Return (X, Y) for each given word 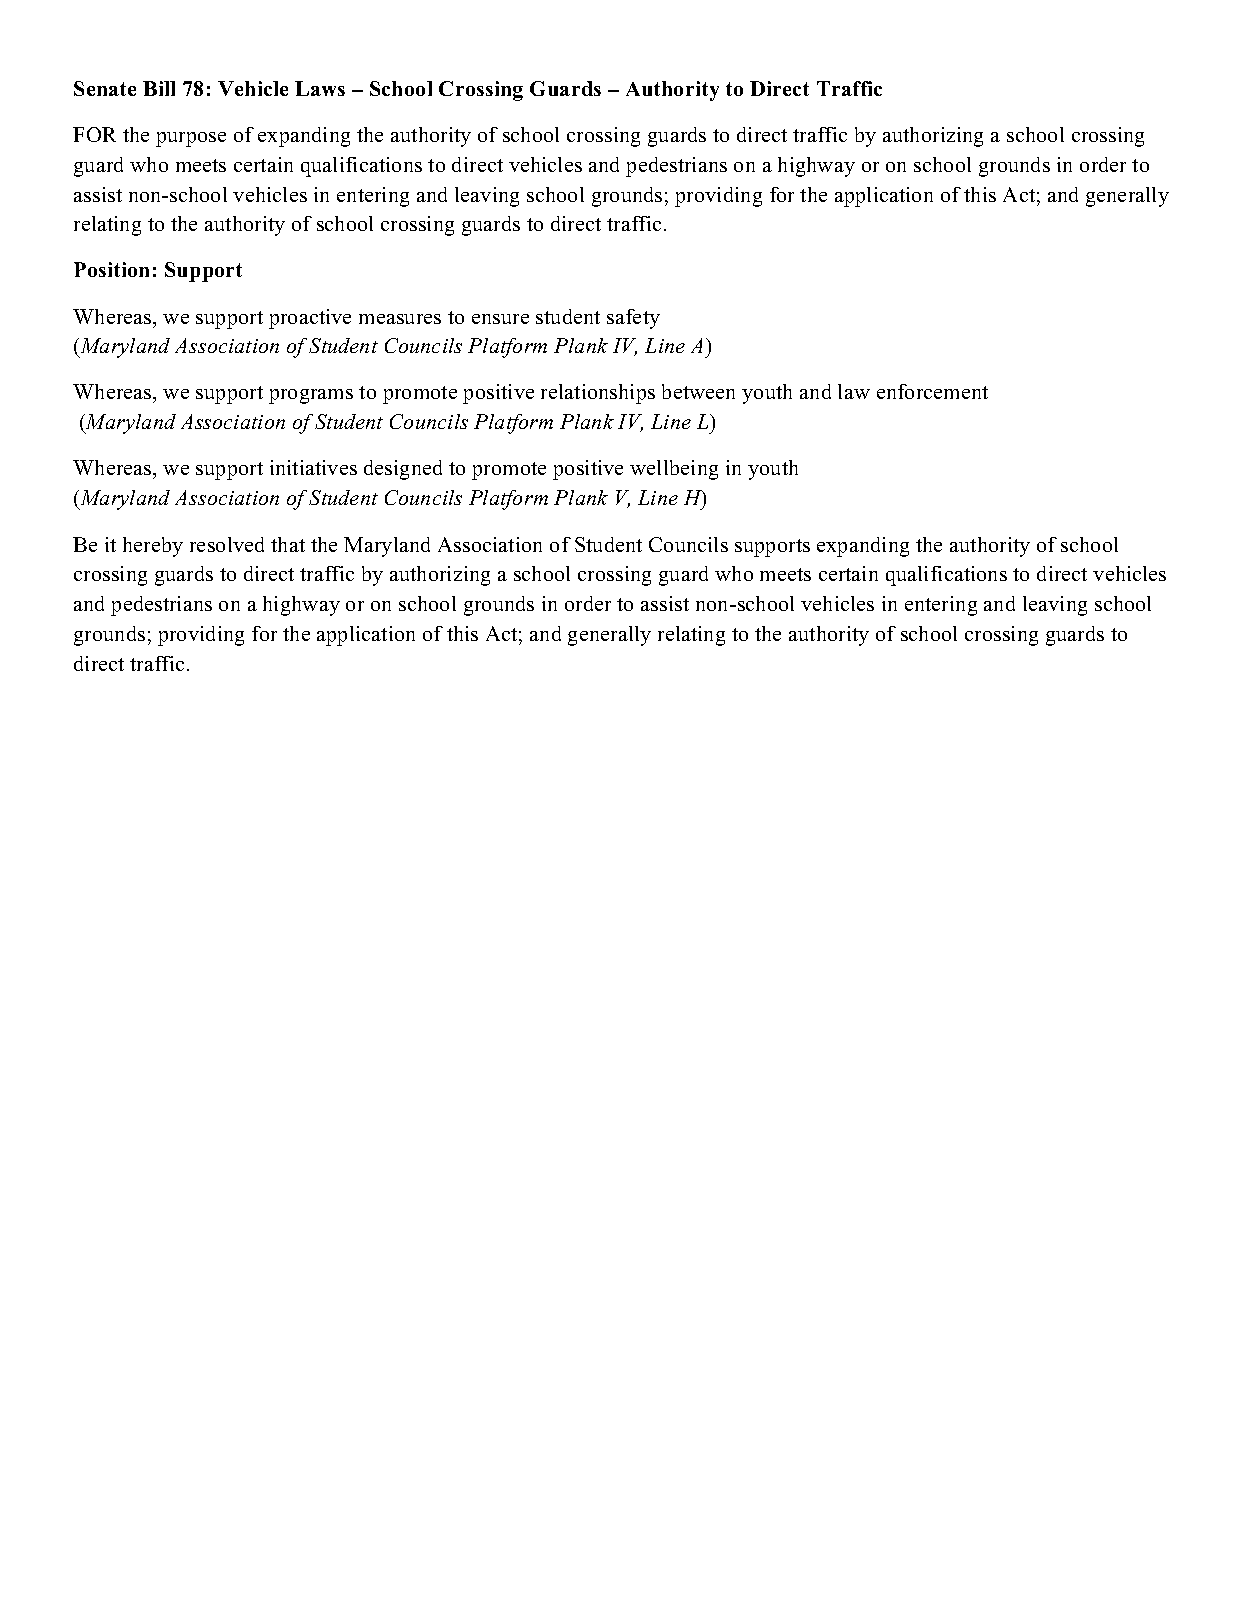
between (698, 391)
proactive (310, 319)
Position (111, 269)
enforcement (932, 391)
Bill (159, 88)
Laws (320, 88)
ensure (500, 319)
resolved (227, 544)
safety (633, 319)
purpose (191, 139)
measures (400, 319)
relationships (598, 394)
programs (311, 396)
